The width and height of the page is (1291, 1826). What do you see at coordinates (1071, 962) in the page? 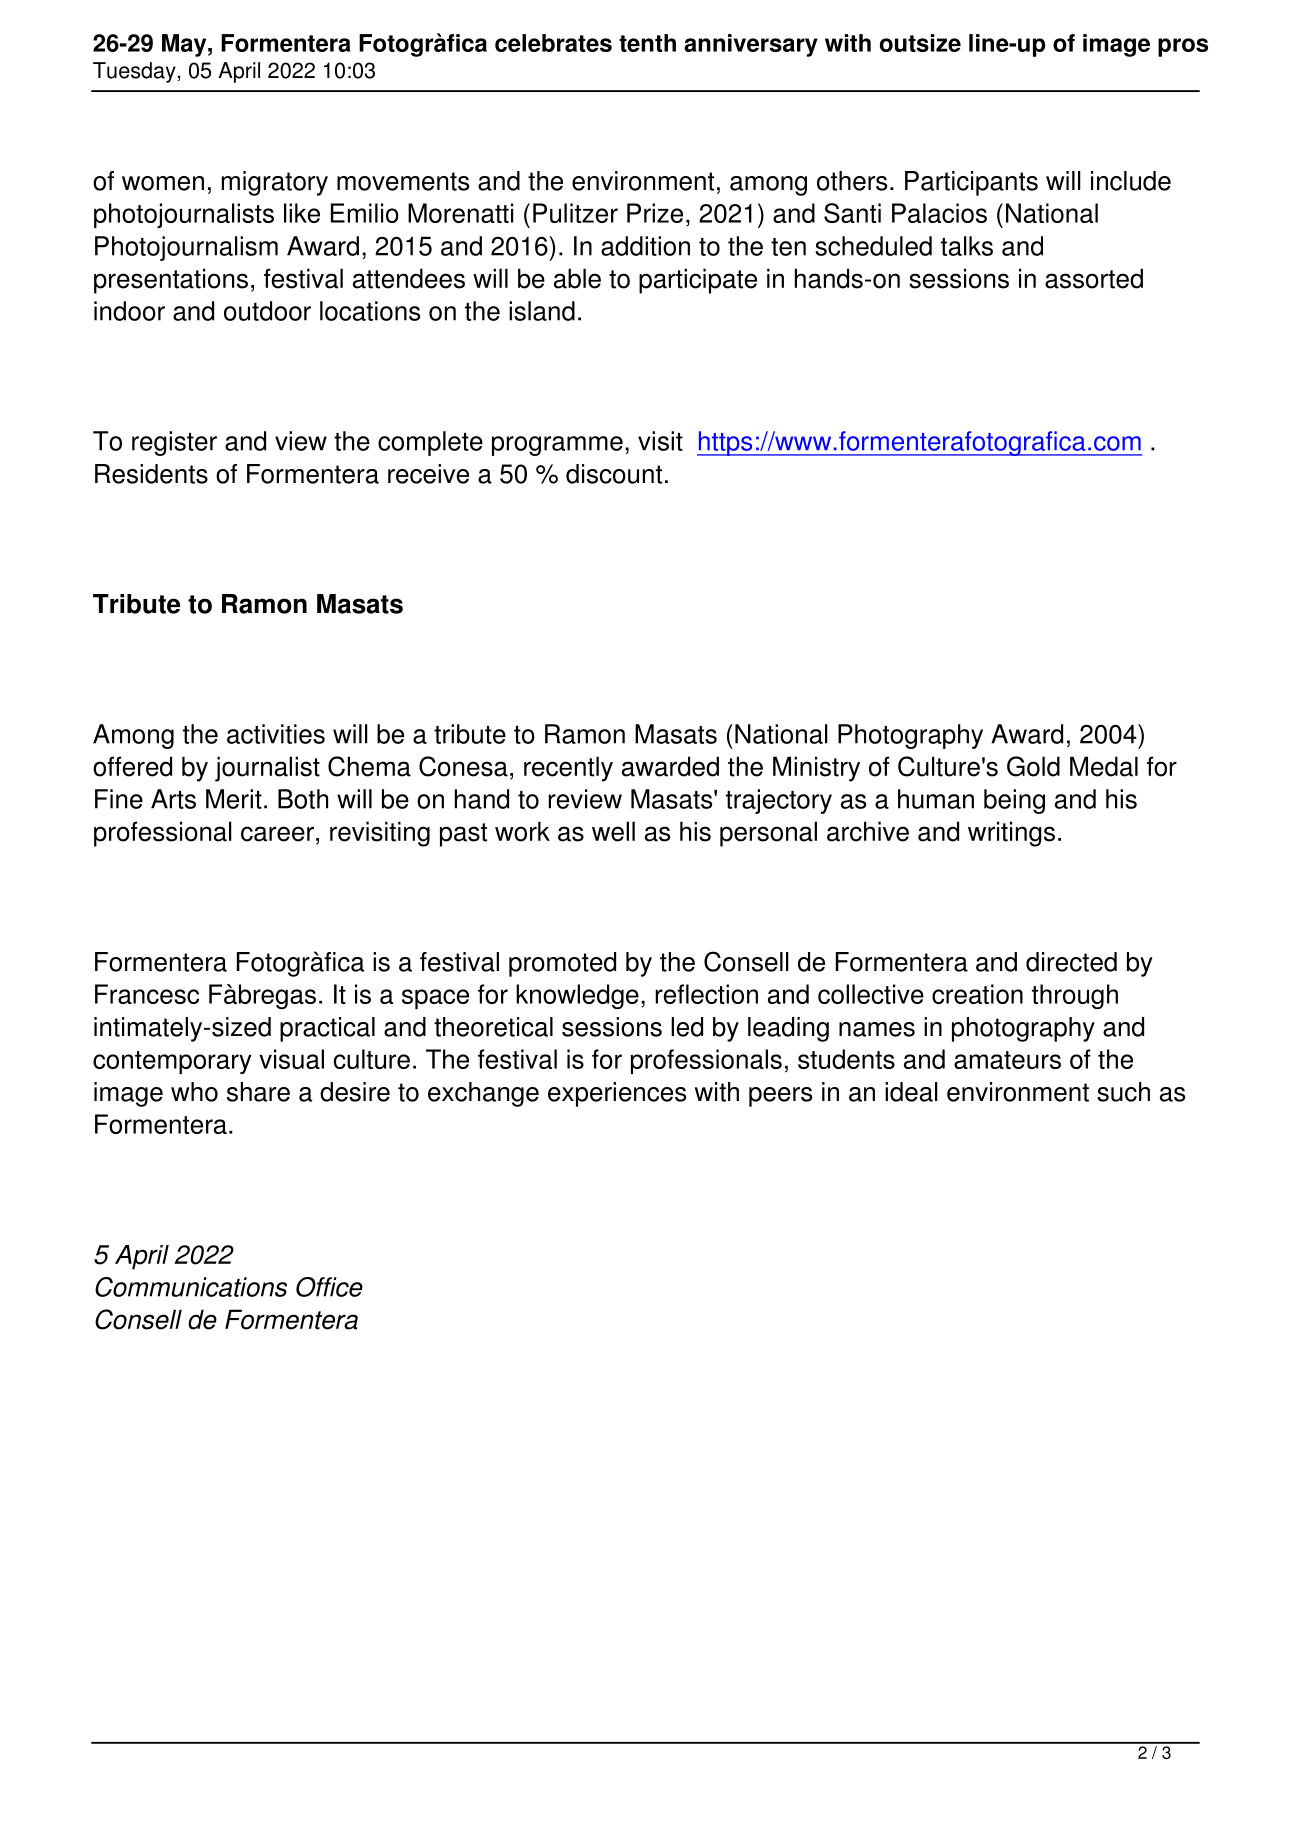
I see `directed` at bounding box center [1071, 962].
